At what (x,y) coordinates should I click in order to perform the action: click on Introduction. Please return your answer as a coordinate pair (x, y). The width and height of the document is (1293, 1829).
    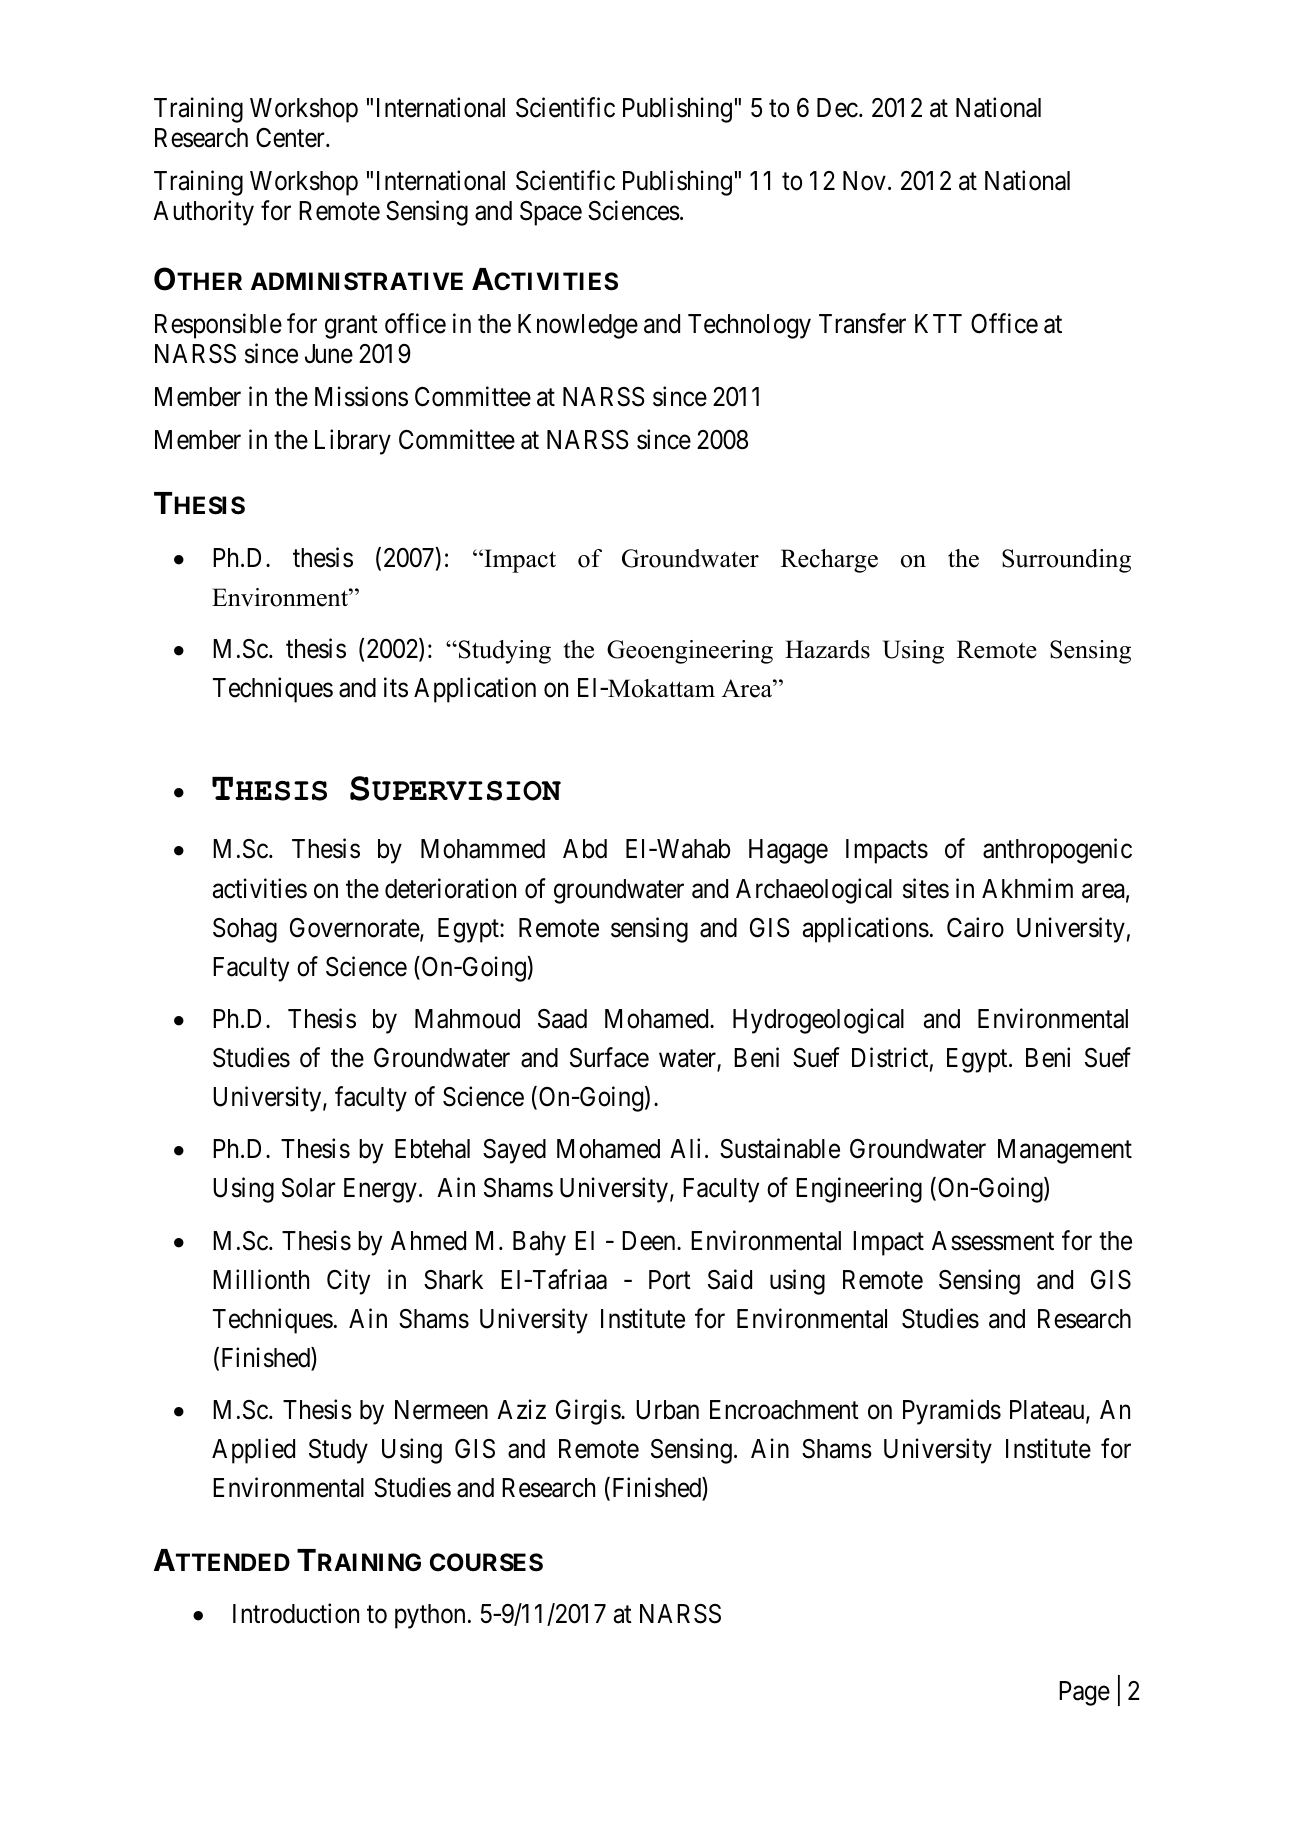
    Looking at the image, I should click on (296, 1614).
